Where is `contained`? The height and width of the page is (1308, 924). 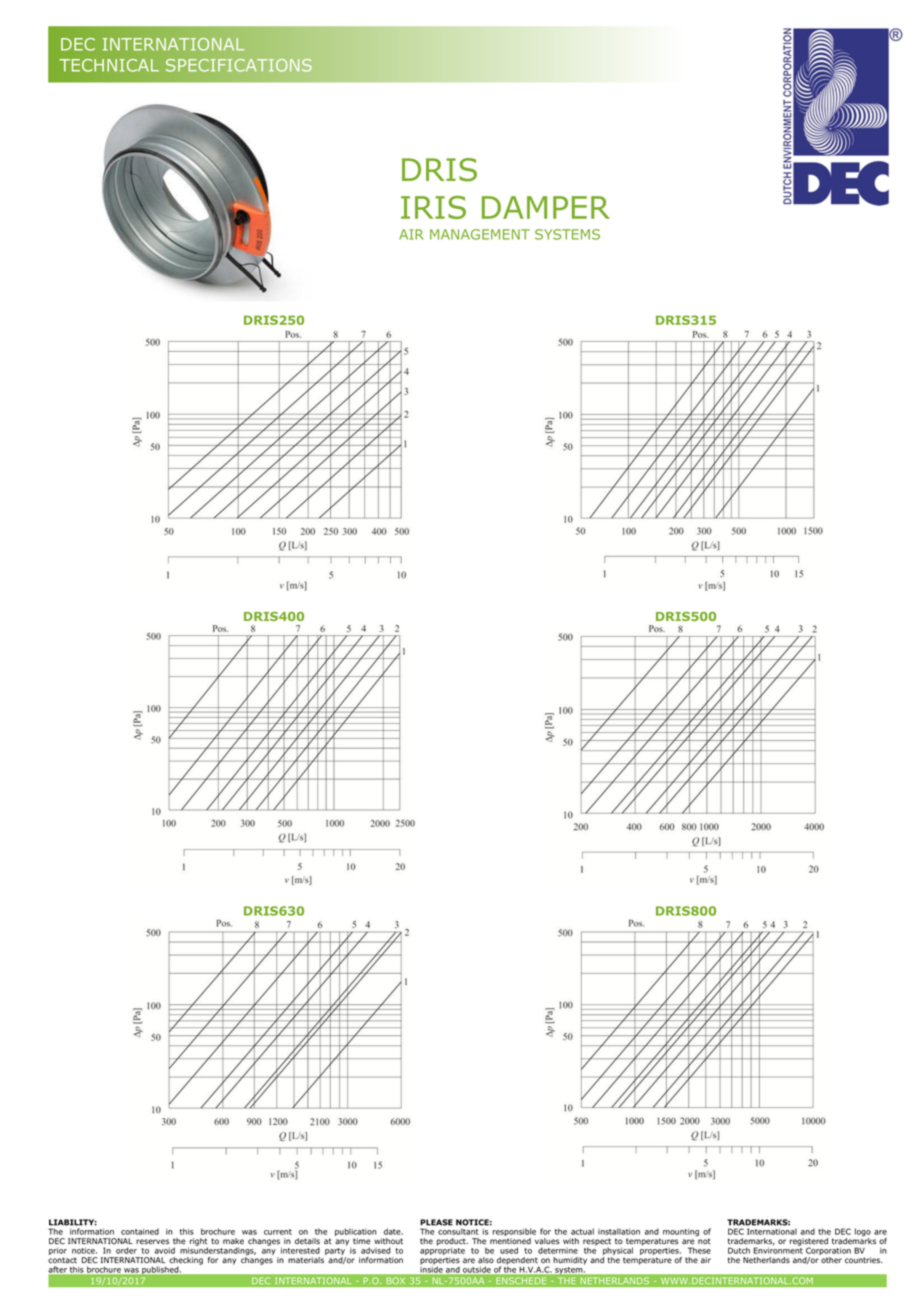
contained is located at coordinates (140, 1231).
